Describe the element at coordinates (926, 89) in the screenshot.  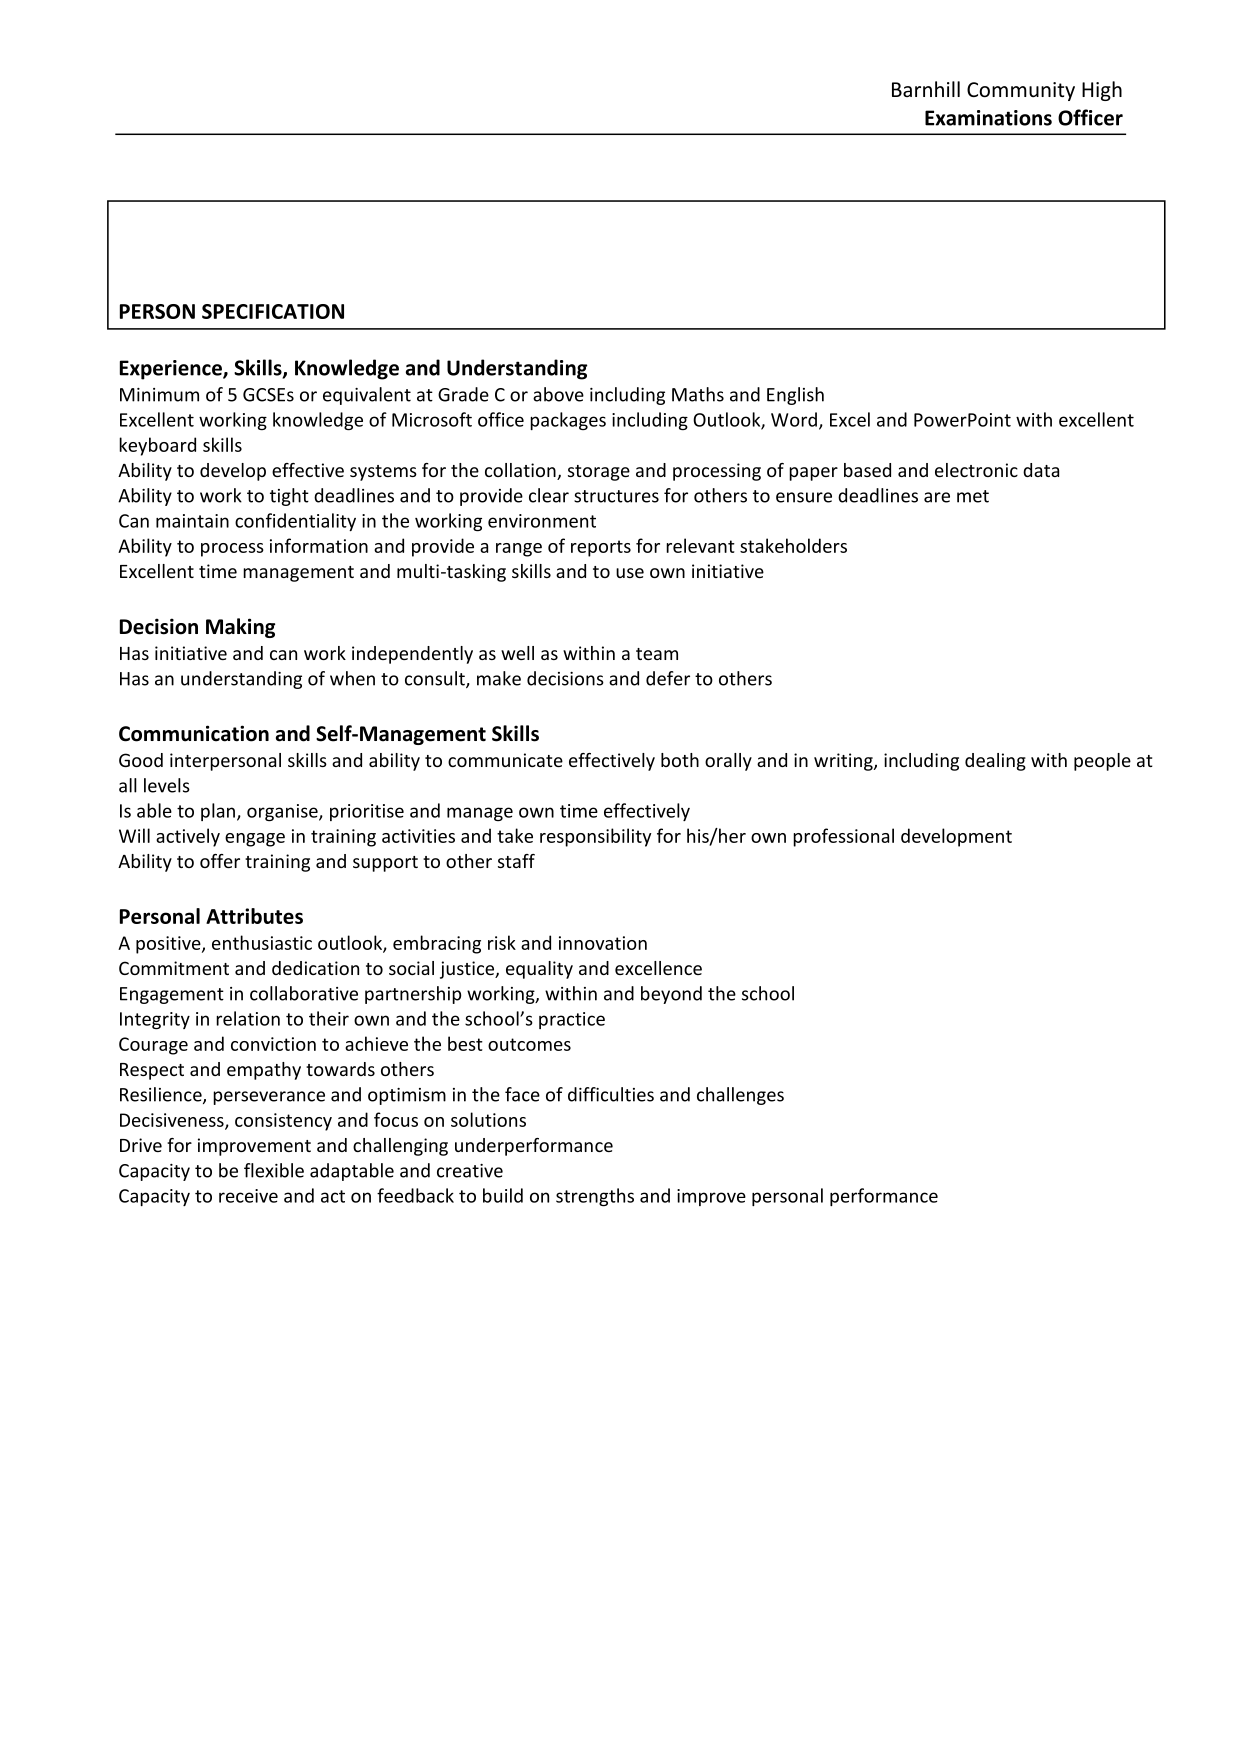
I see `Barnhill` at that location.
